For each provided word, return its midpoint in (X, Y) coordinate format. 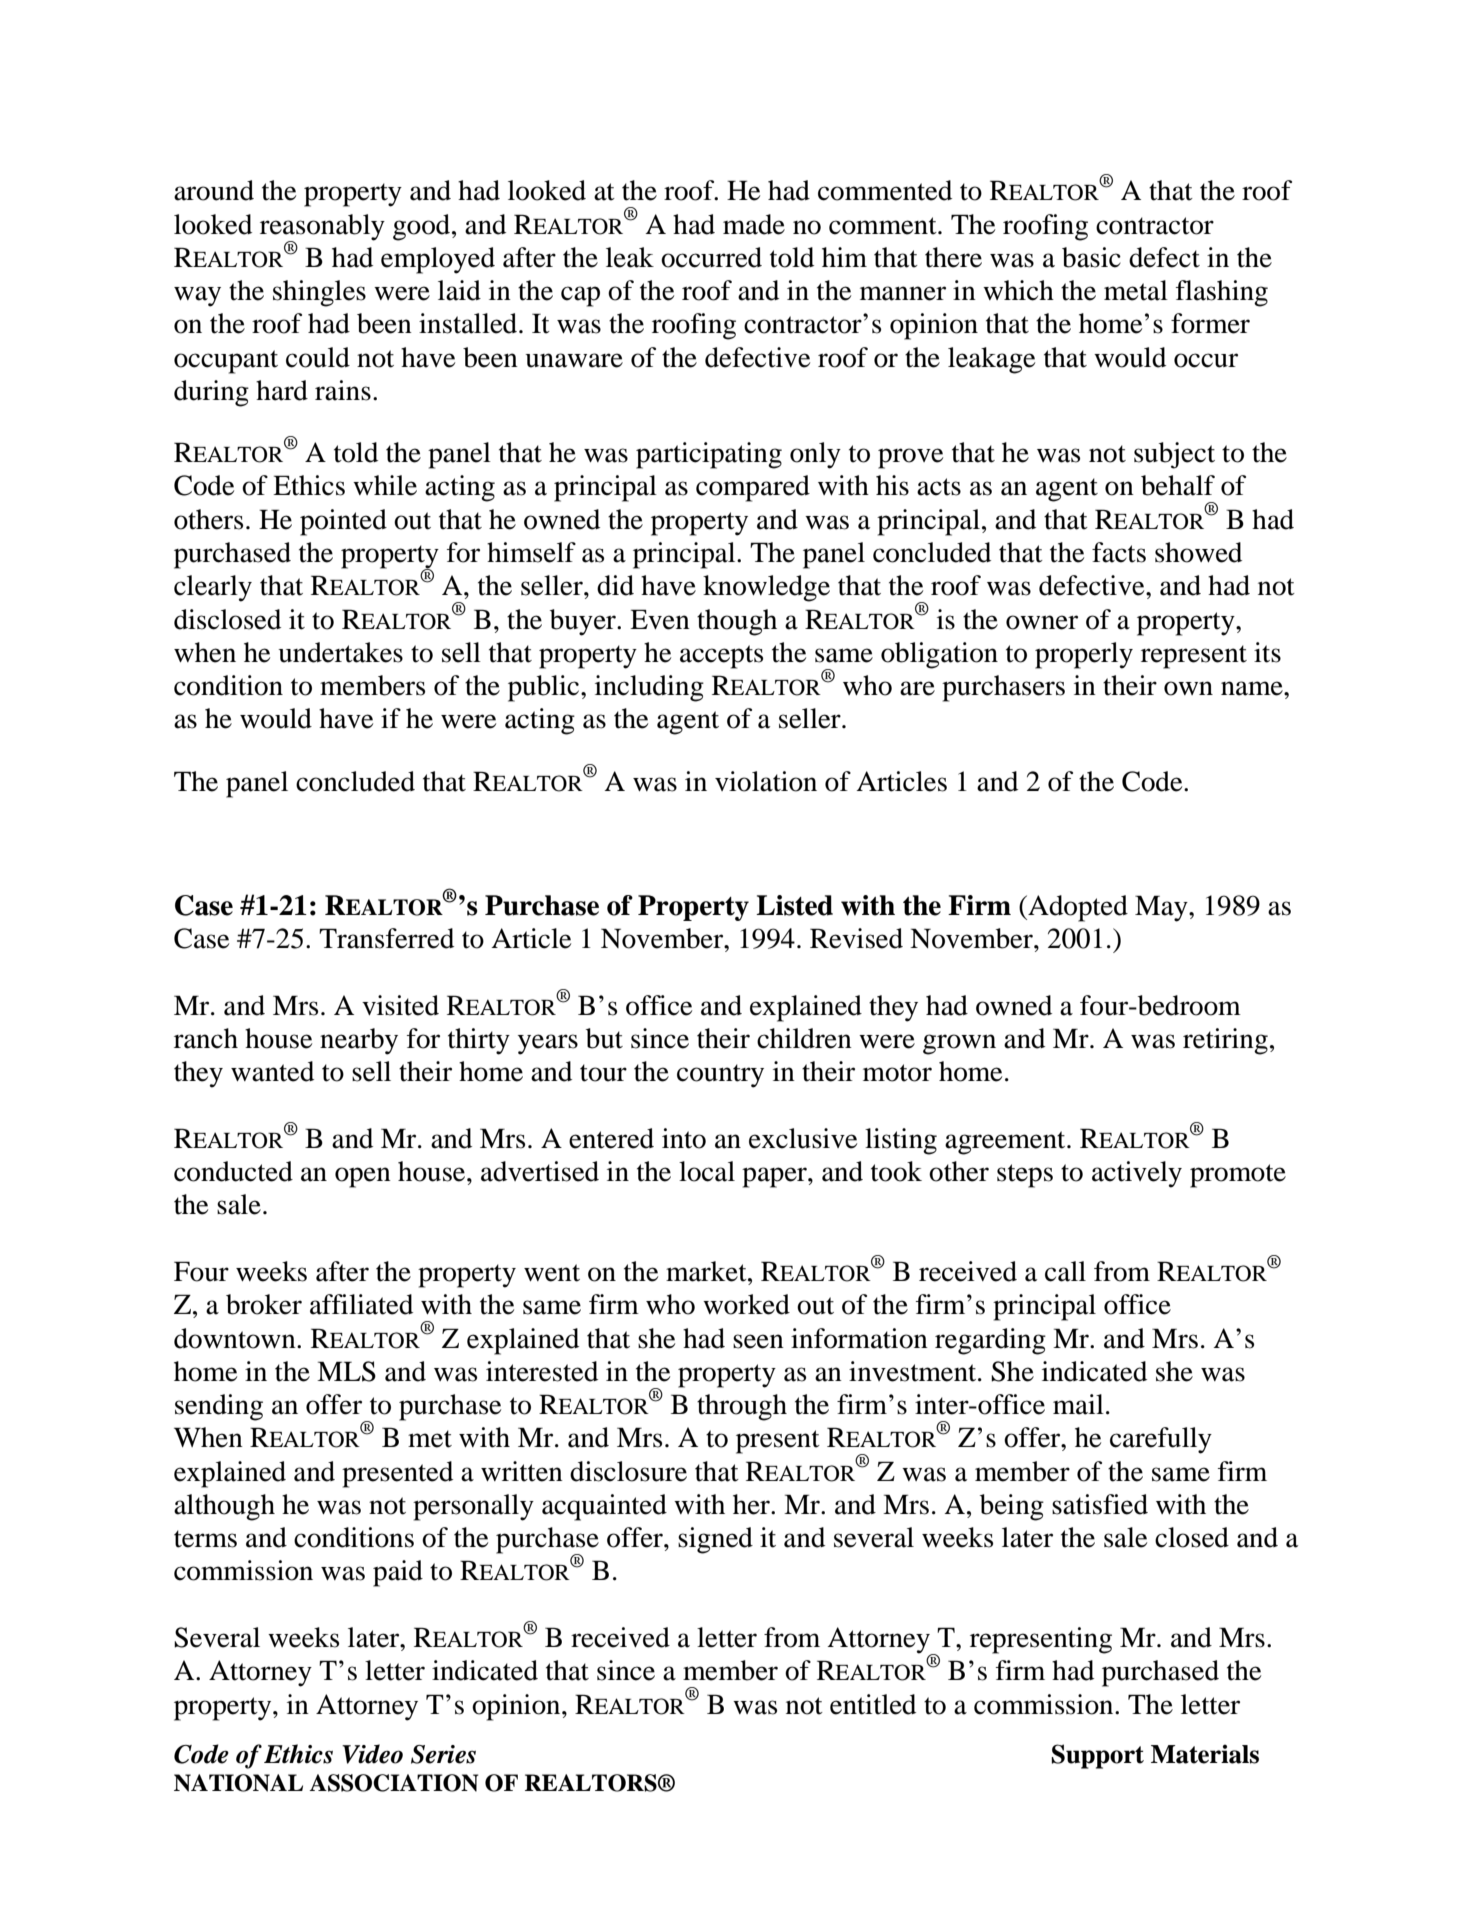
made (754, 224)
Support (1097, 1756)
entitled (873, 1704)
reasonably (322, 228)
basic (1091, 257)
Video (372, 1754)
